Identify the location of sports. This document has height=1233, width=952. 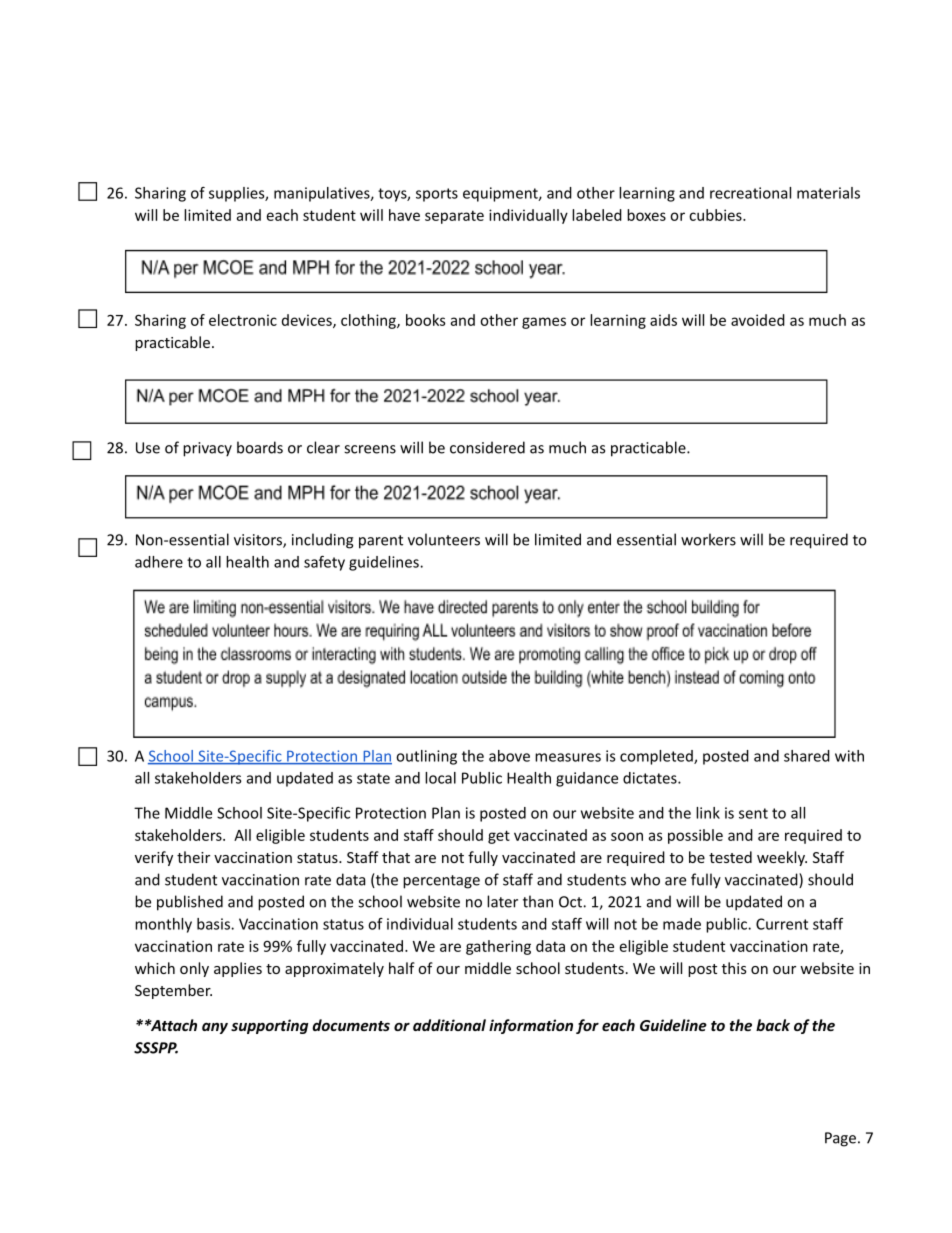
(437, 195).
